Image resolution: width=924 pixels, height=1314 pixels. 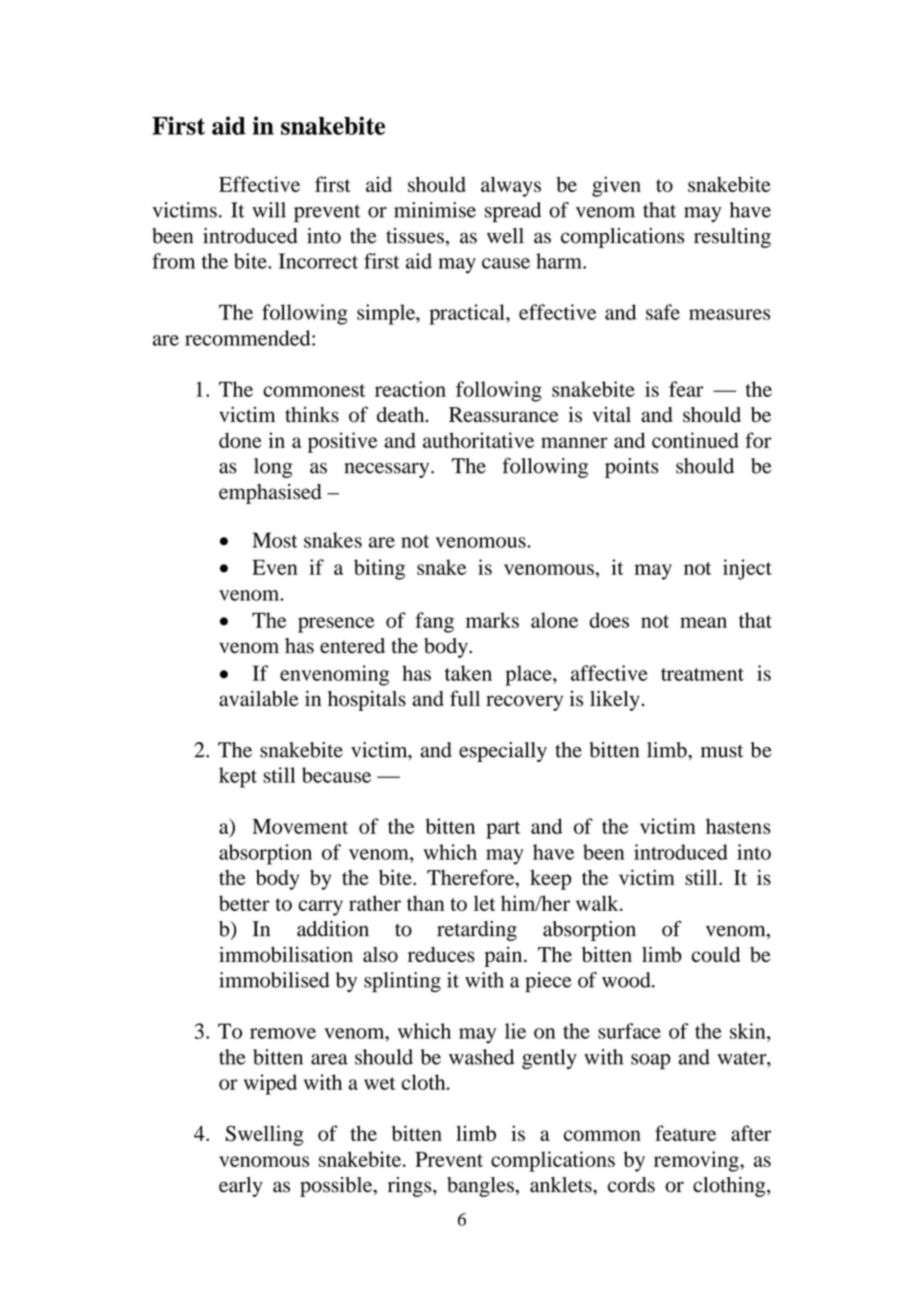 I want to click on will, so click(x=269, y=210).
